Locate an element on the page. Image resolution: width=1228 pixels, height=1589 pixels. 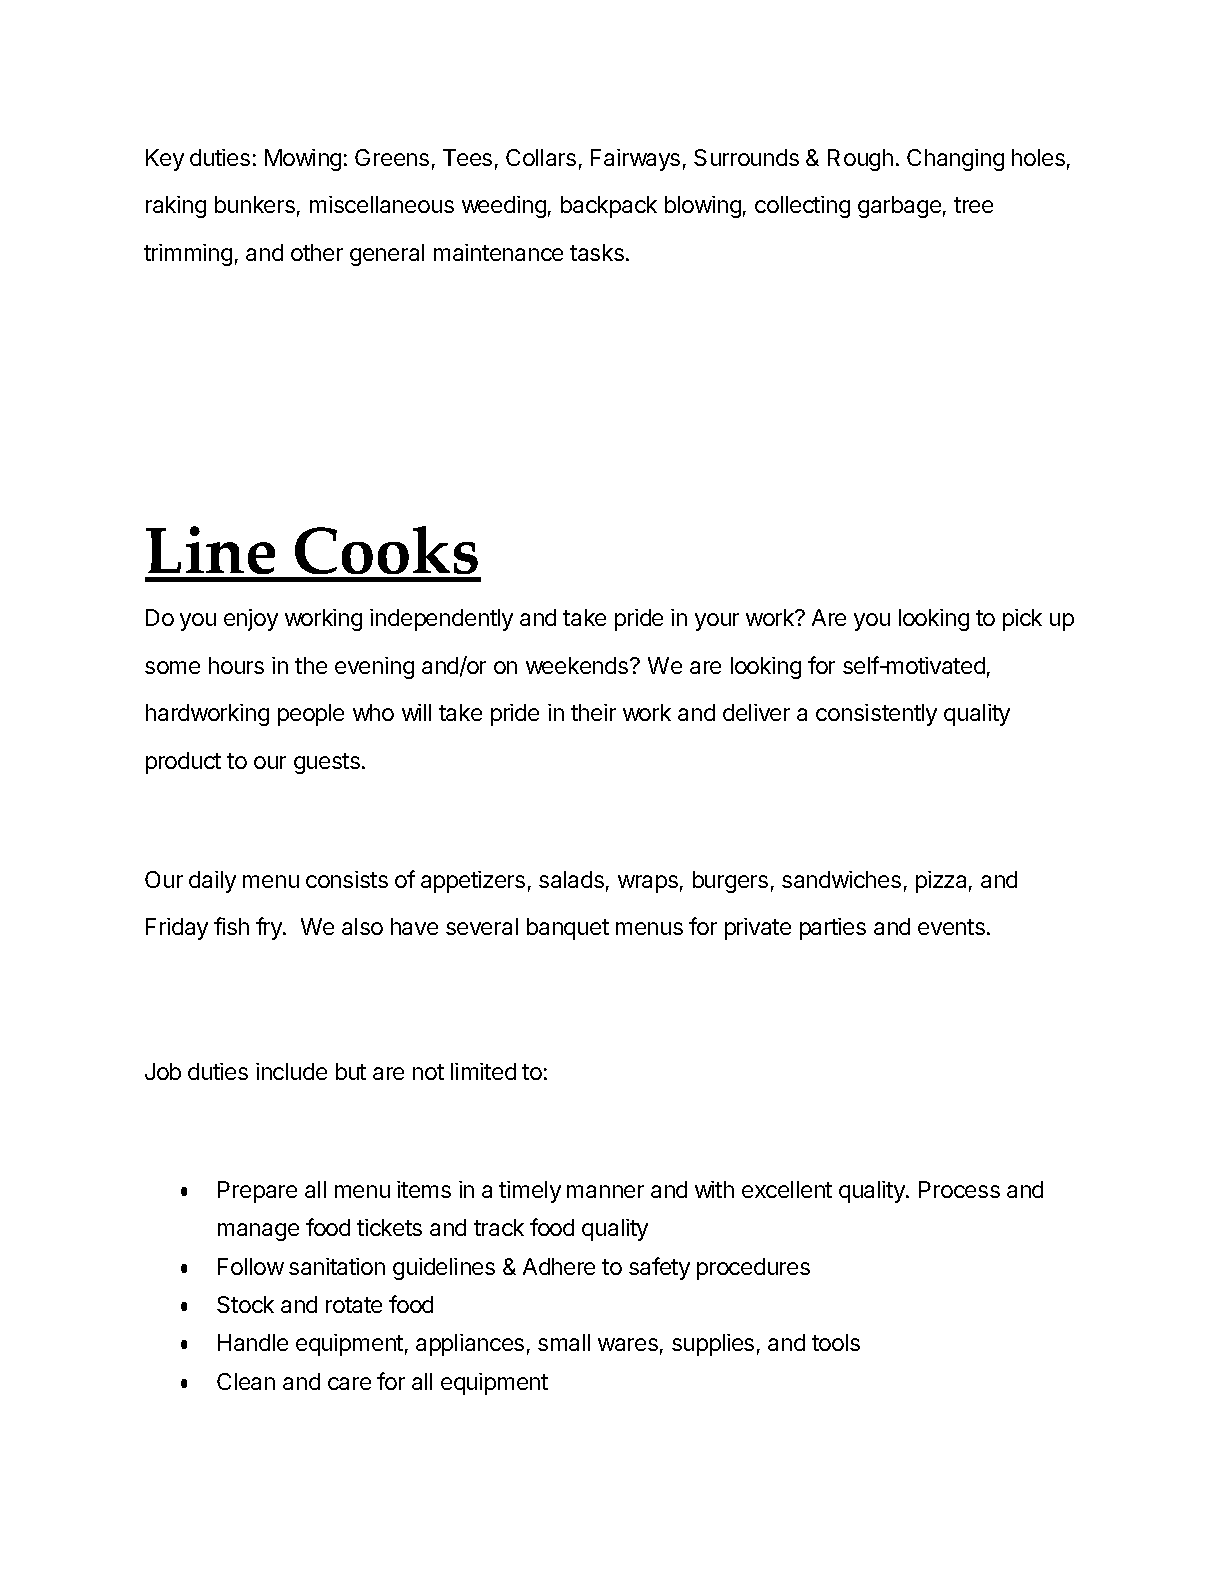
events is located at coordinates (951, 927).
